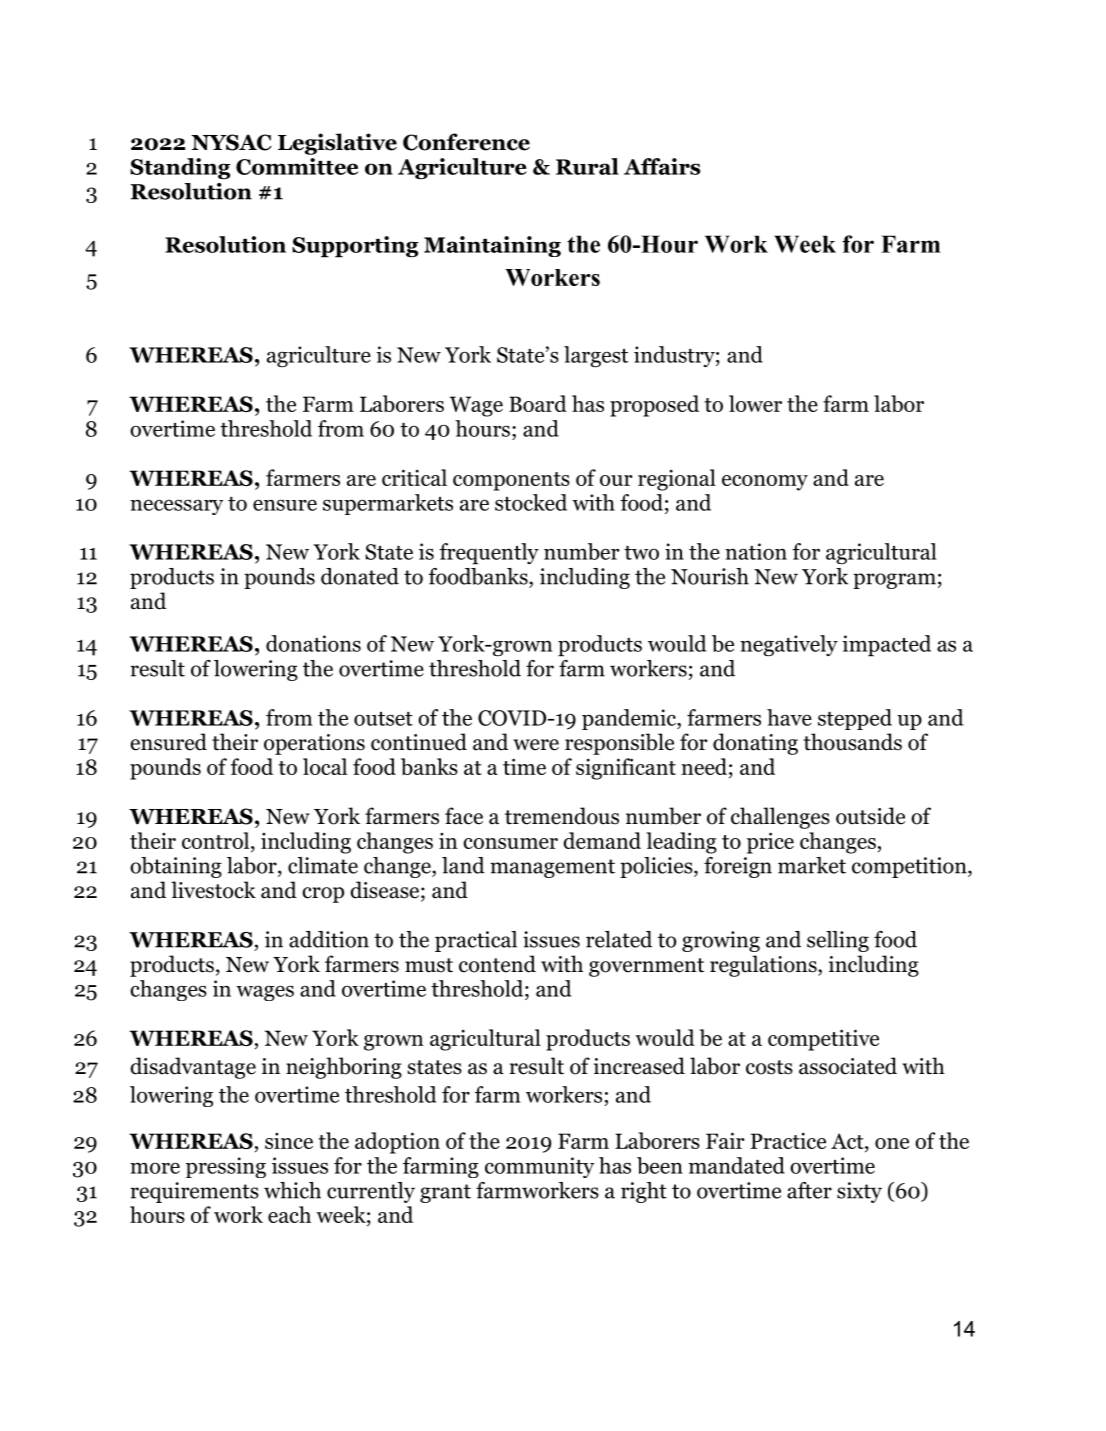 The width and height of the screenshot is (1106, 1431). Describe the element at coordinates (510, 843) in the screenshot. I see `consumer` at that location.
